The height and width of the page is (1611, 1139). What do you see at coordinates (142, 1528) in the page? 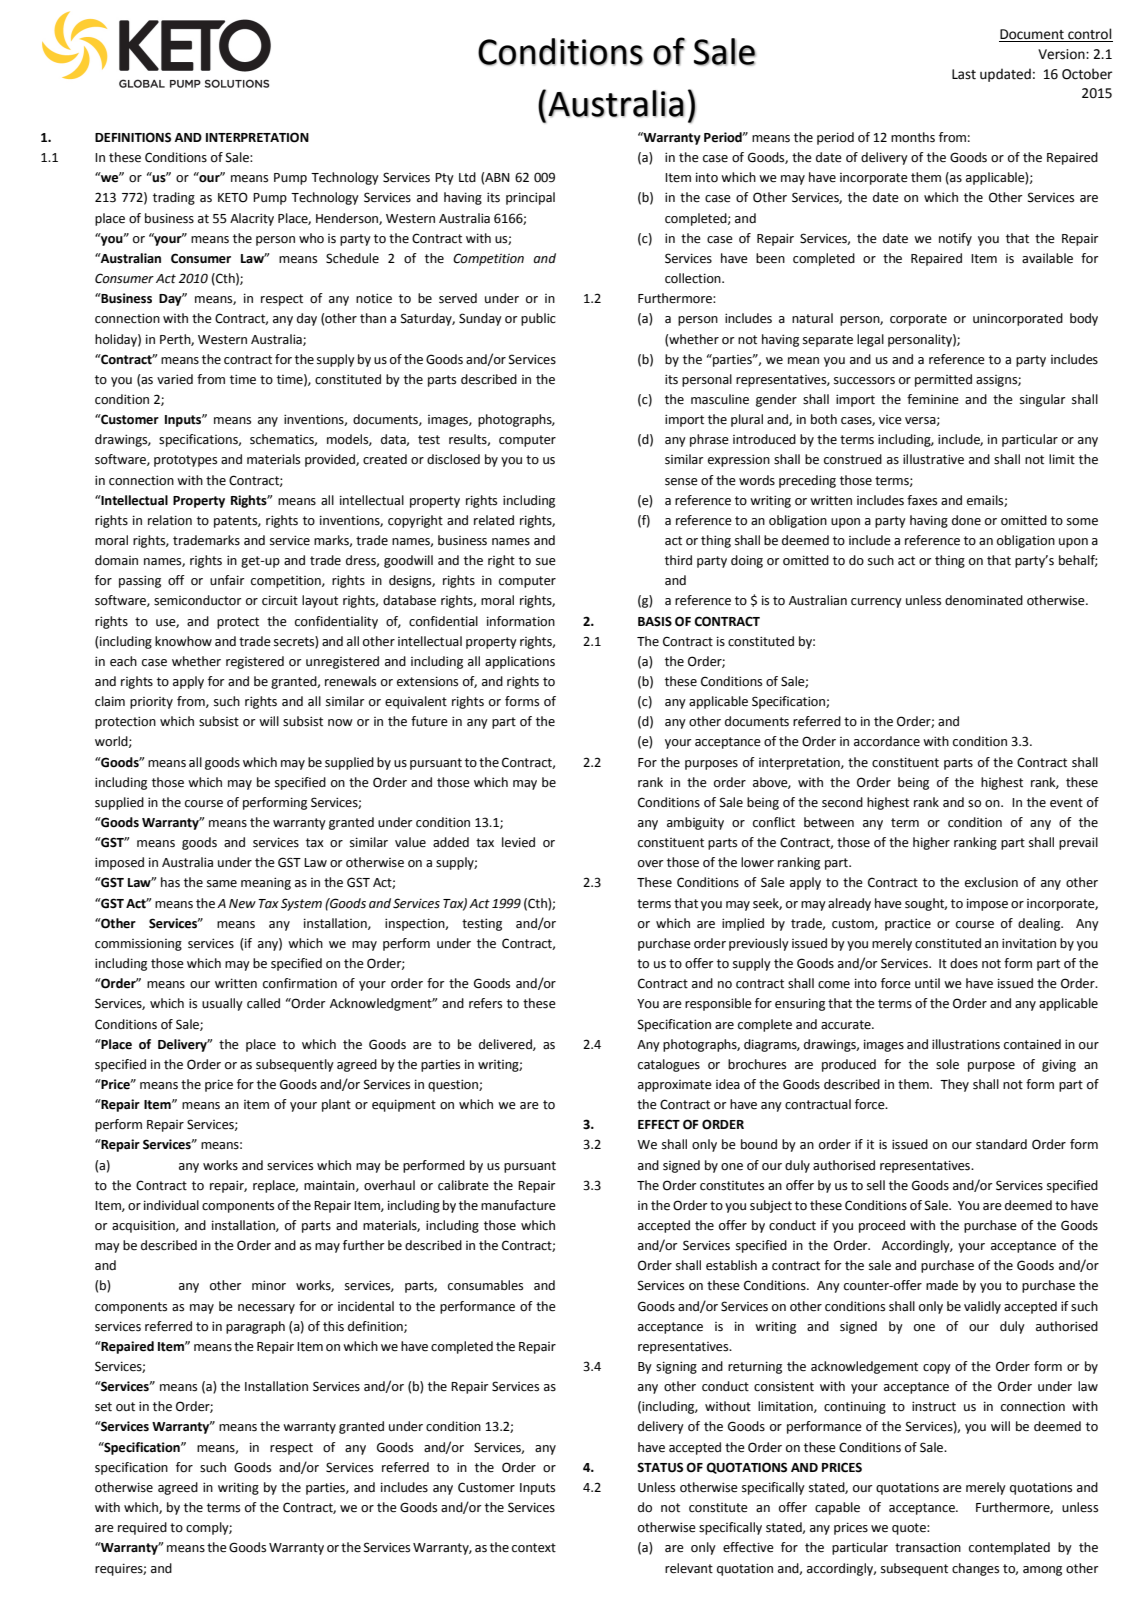
I see `required` at bounding box center [142, 1528].
